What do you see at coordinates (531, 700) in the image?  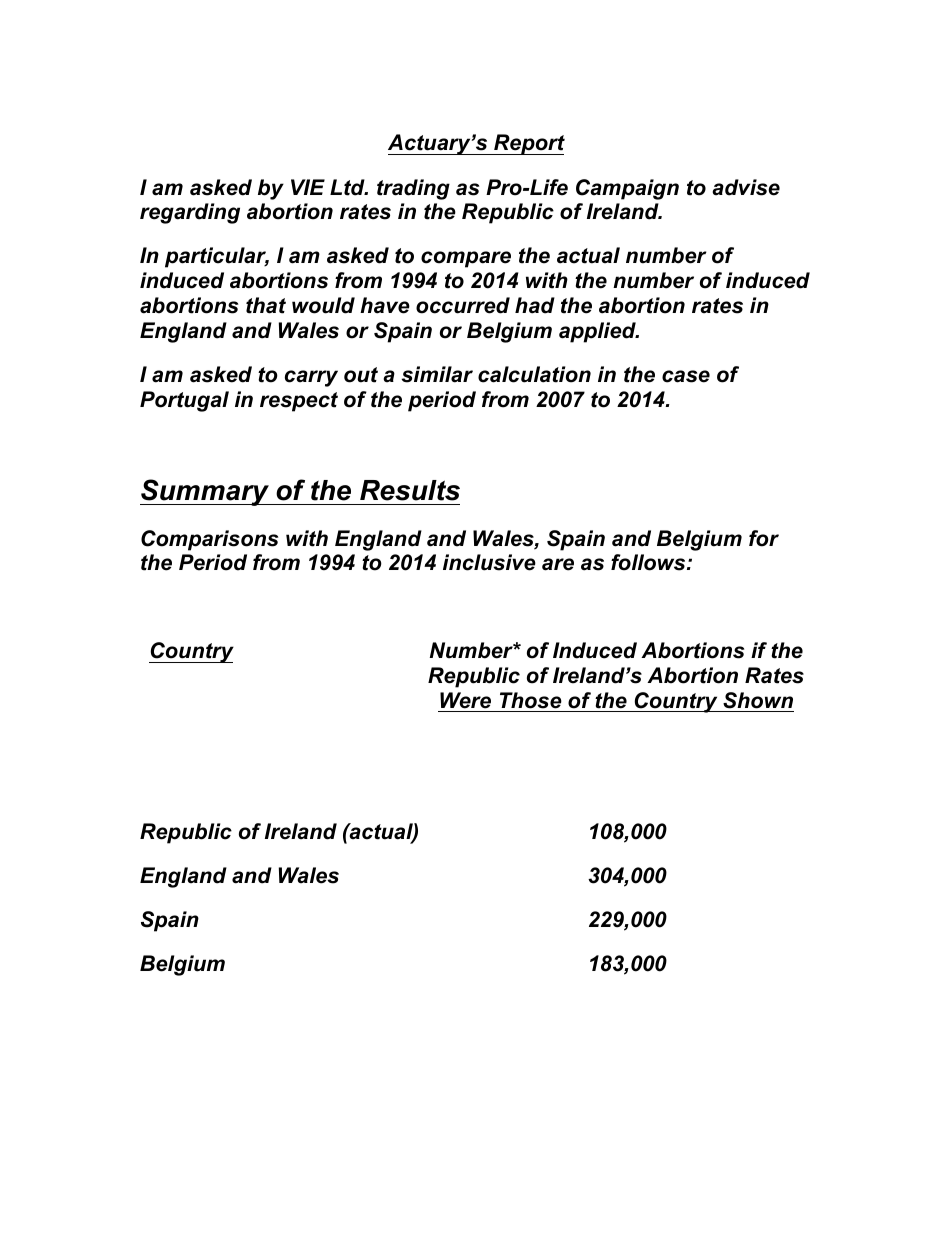 I see `Those` at bounding box center [531, 700].
